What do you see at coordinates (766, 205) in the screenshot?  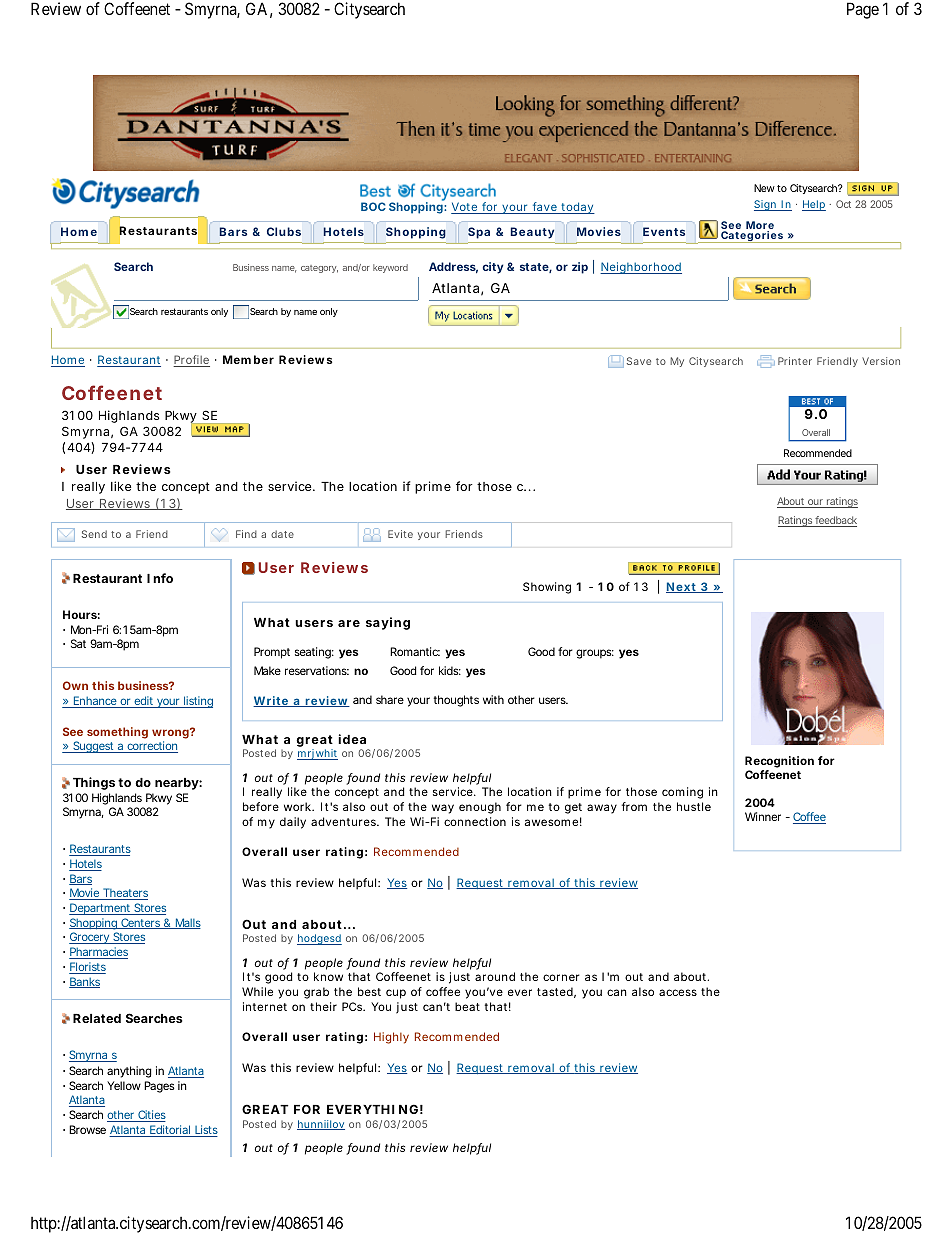 I see `Sign` at bounding box center [766, 205].
